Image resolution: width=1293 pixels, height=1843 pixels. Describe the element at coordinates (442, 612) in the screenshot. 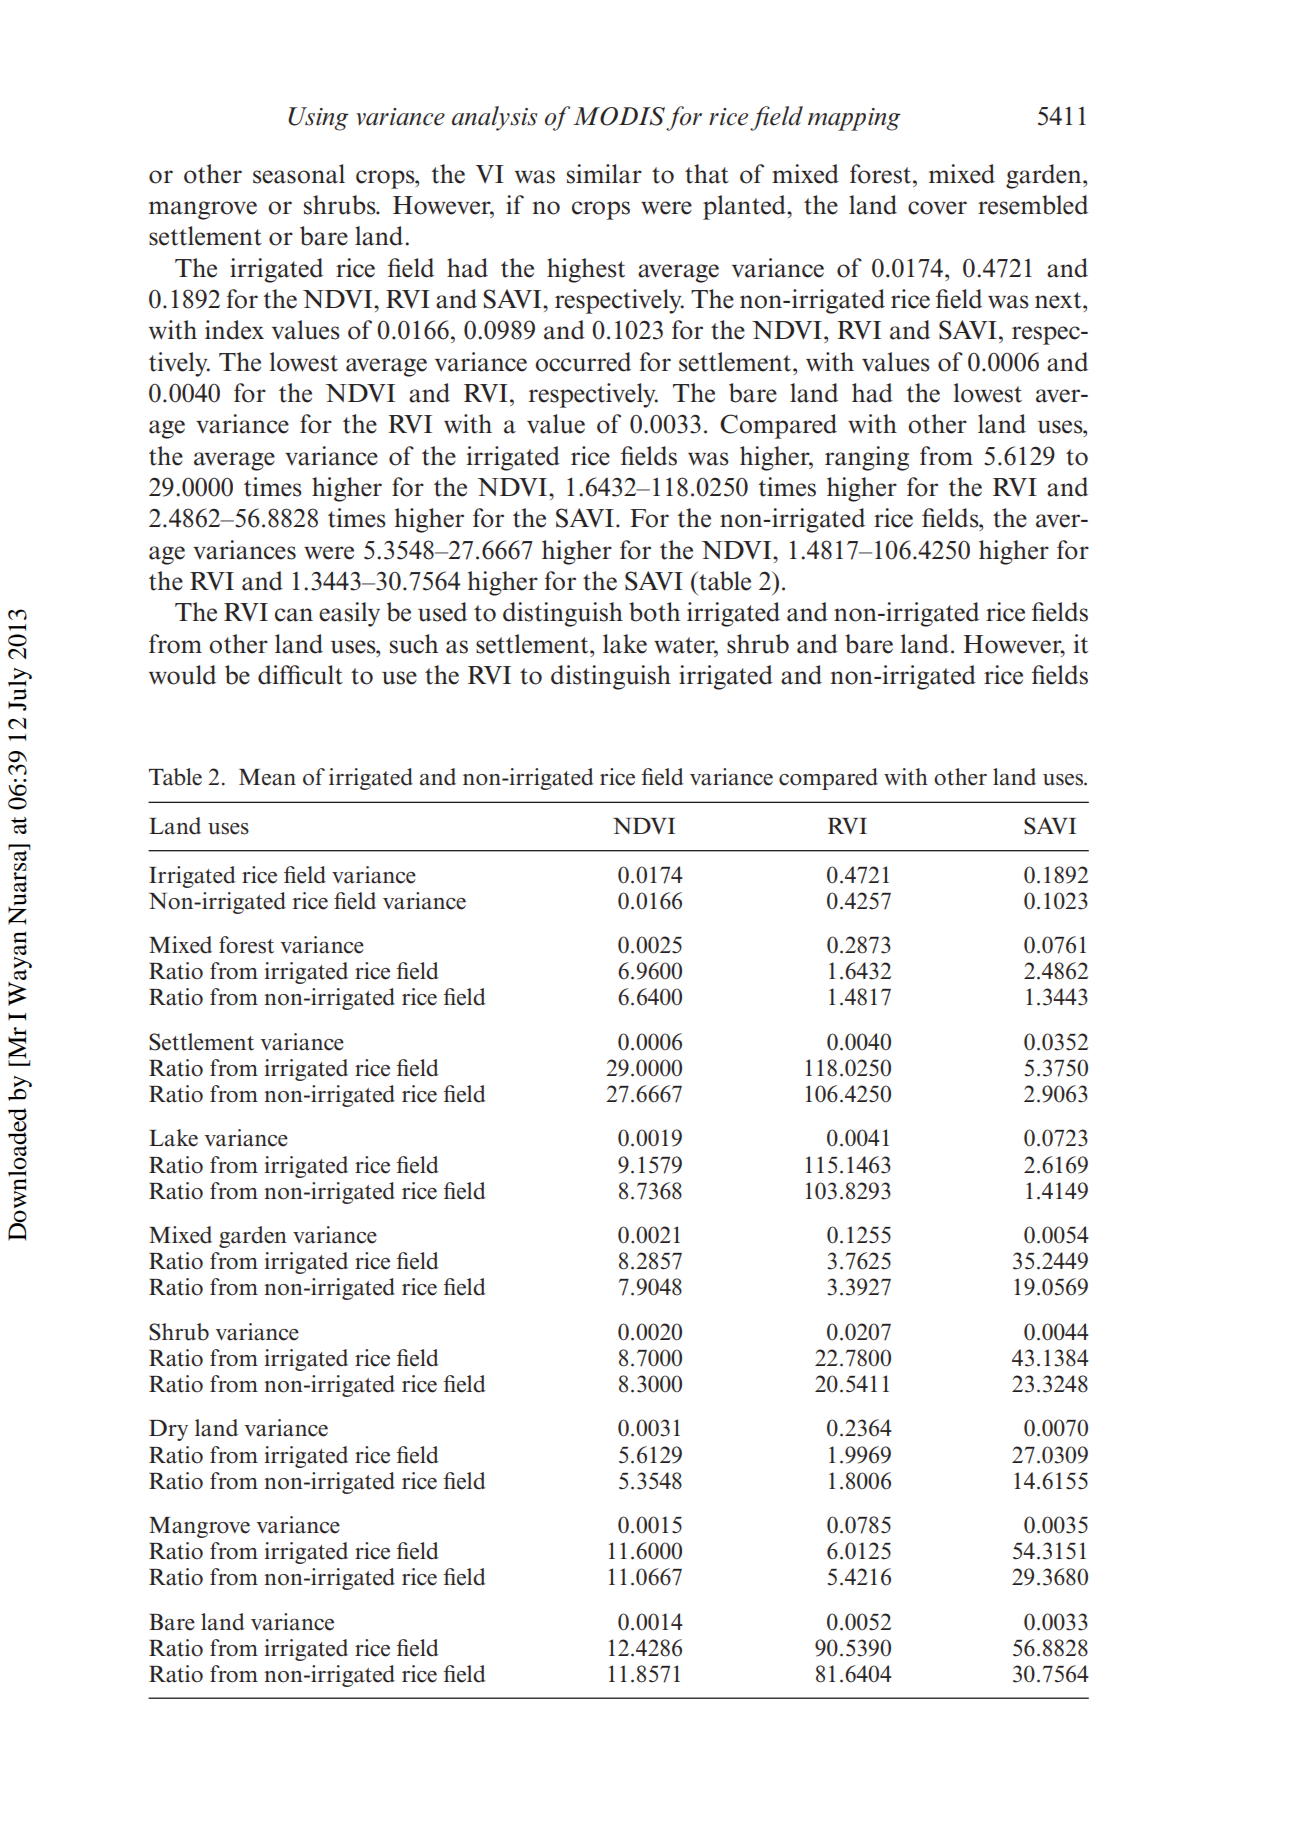

I see `used` at that location.
